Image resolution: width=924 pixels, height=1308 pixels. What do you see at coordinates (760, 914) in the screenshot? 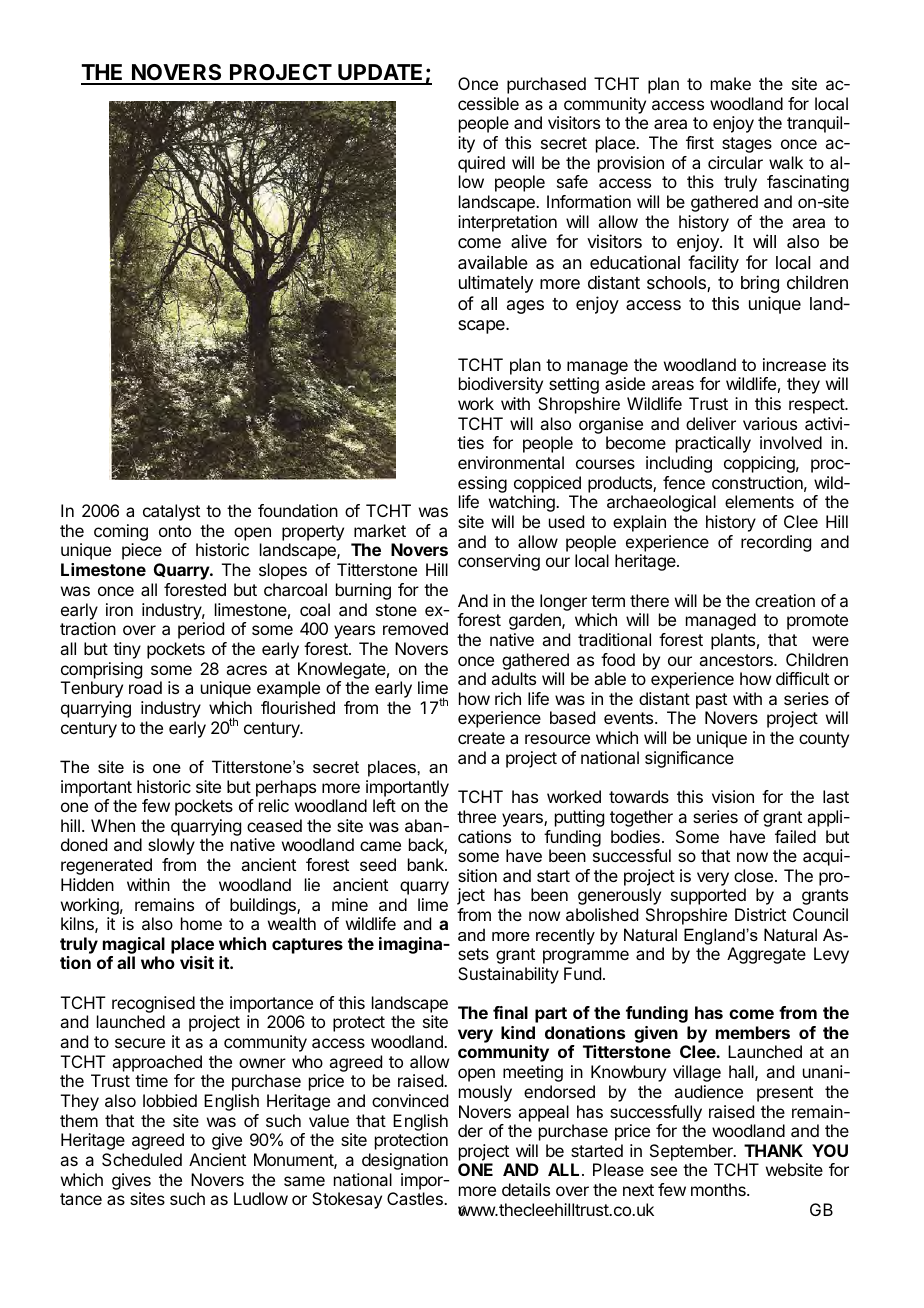
I see `District` at bounding box center [760, 914].
